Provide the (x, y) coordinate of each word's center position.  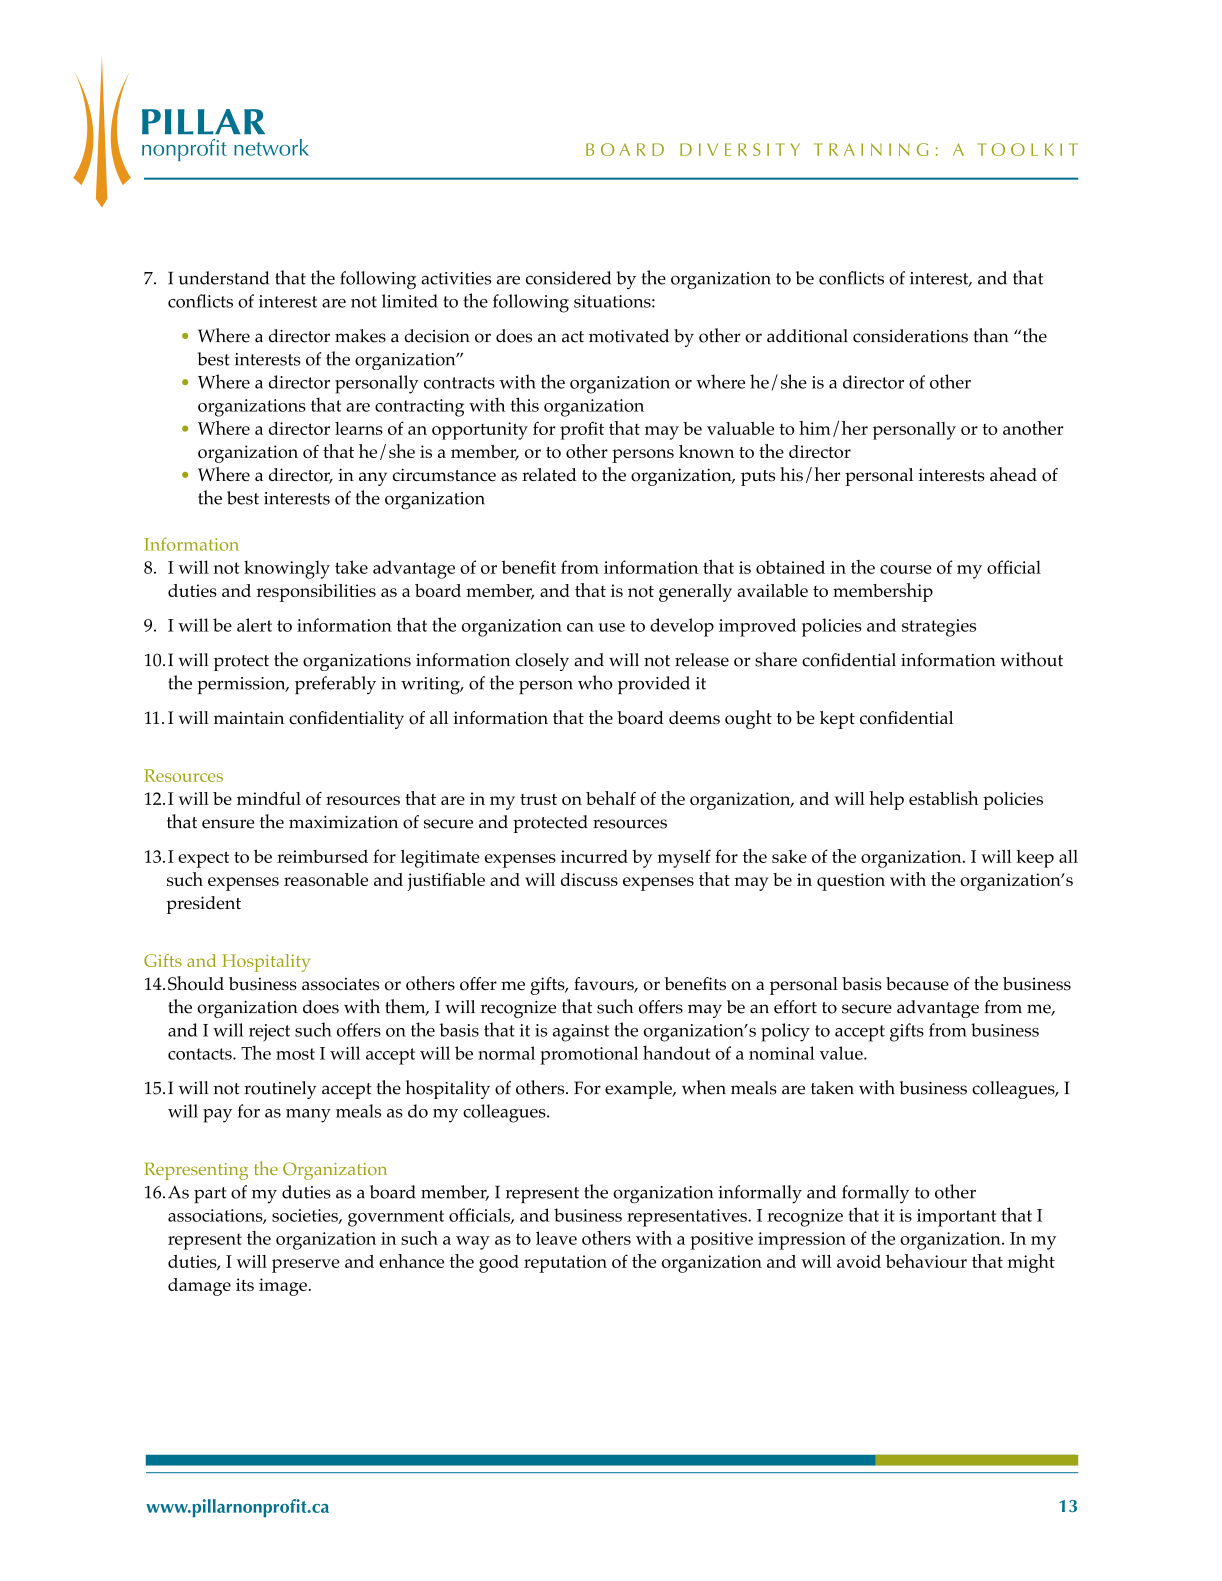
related (549, 474)
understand (223, 278)
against (581, 1033)
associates (340, 984)
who (595, 682)
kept (837, 720)
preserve (306, 1266)
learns (359, 428)
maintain (249, 717)
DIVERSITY (740, 149)
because (917, 984)
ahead (1013, 474)
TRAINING (871, 149)
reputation (565, 1264)
